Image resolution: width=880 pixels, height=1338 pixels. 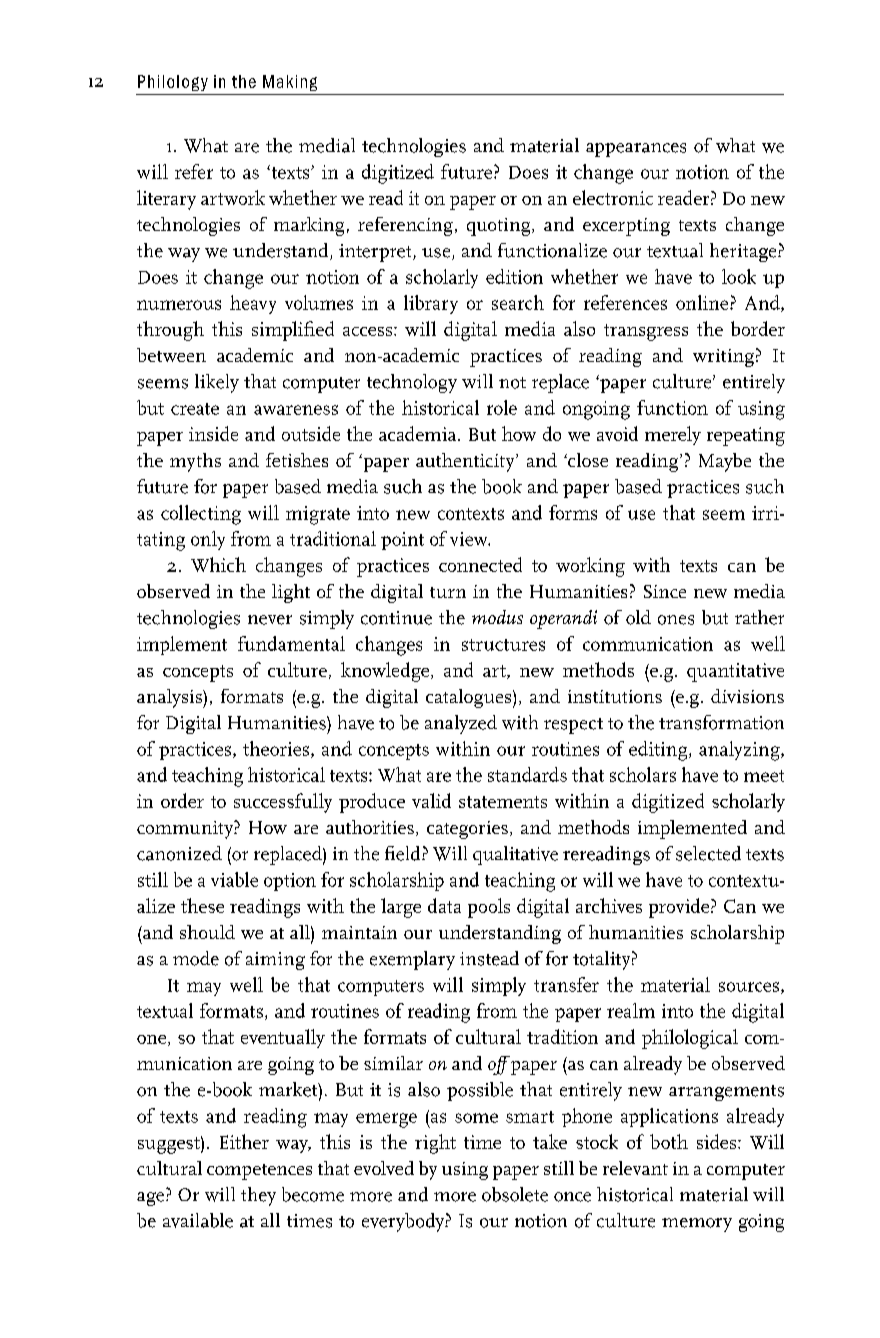 I want to click on quoting, so click(x=500, y=227).
